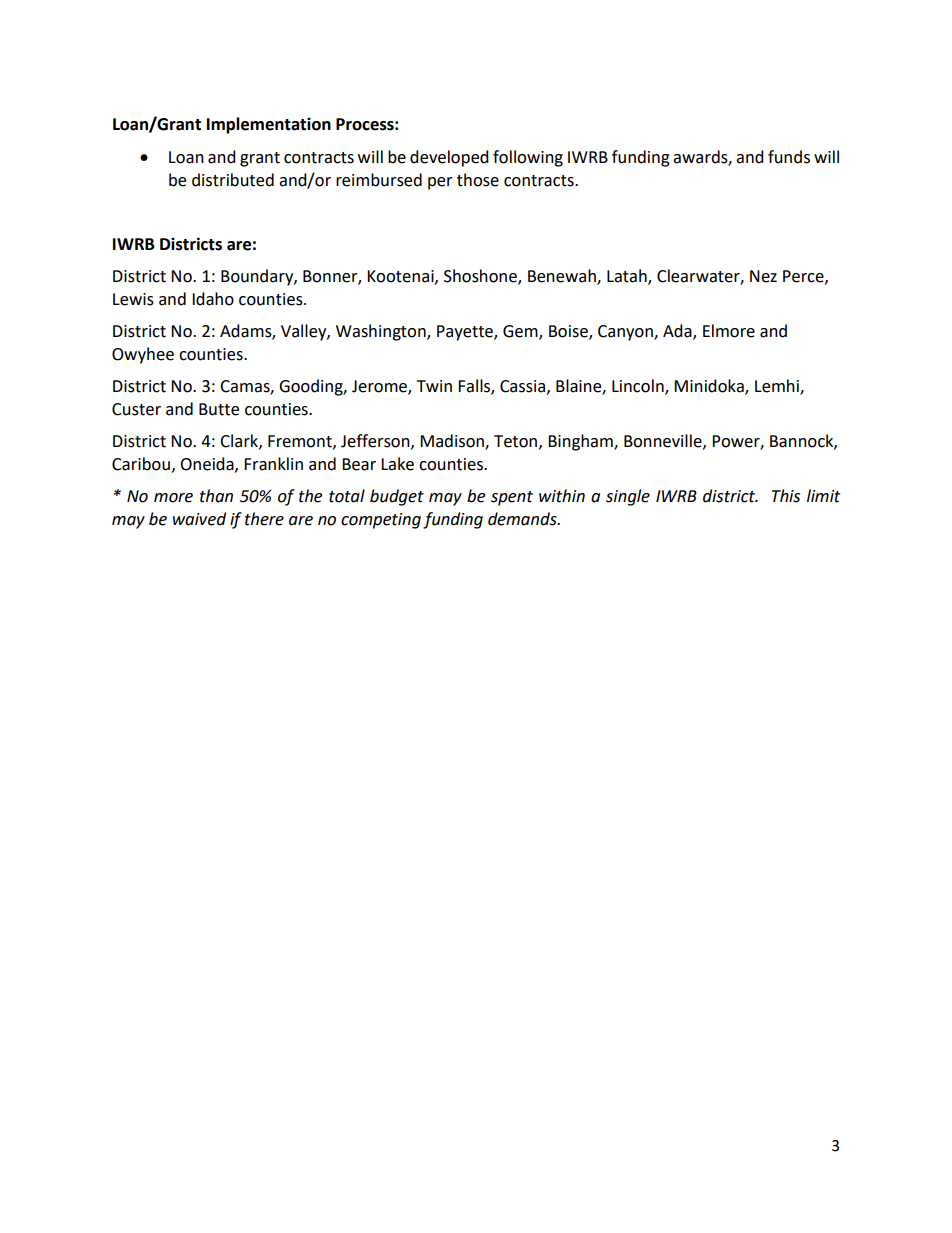 This screenshot has height=1233, width=952. Describe the element at coordinates (763, 276) in the screenshot. I see `Nez` at that location.
